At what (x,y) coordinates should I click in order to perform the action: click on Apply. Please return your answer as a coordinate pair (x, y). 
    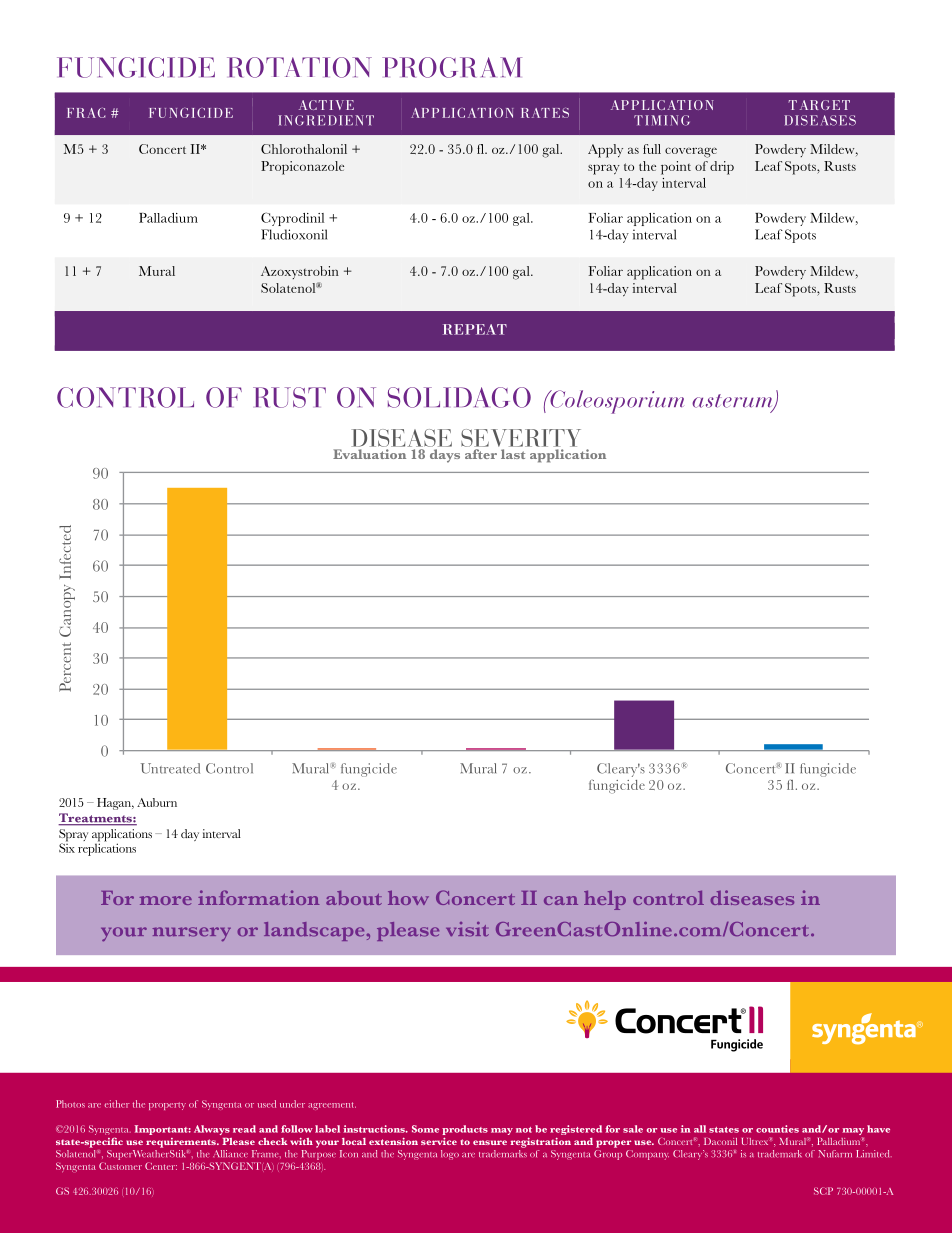
    Looking at the image, I should click on (605, 151).
